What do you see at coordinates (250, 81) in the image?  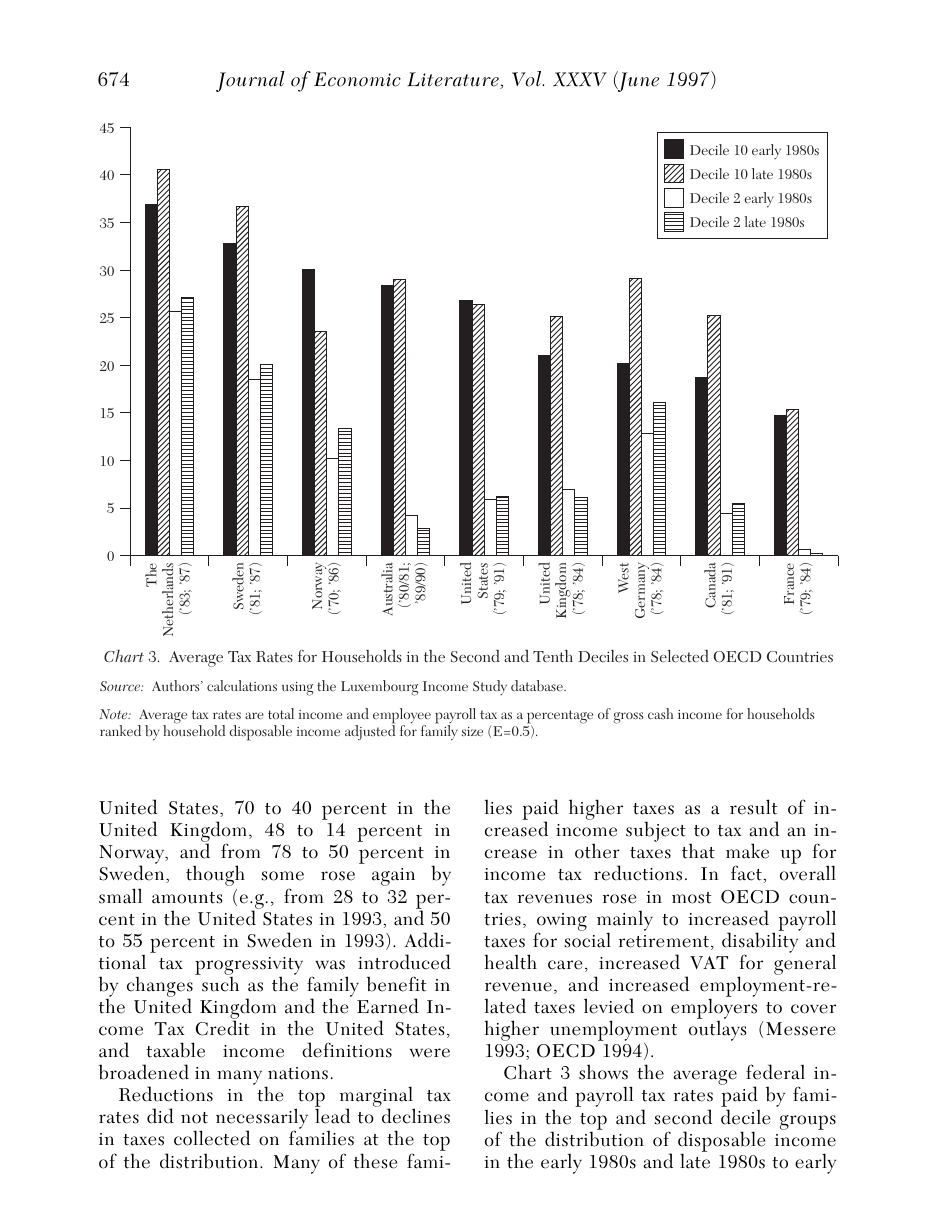 I see `Journal` at bounding box center [250, 81].
